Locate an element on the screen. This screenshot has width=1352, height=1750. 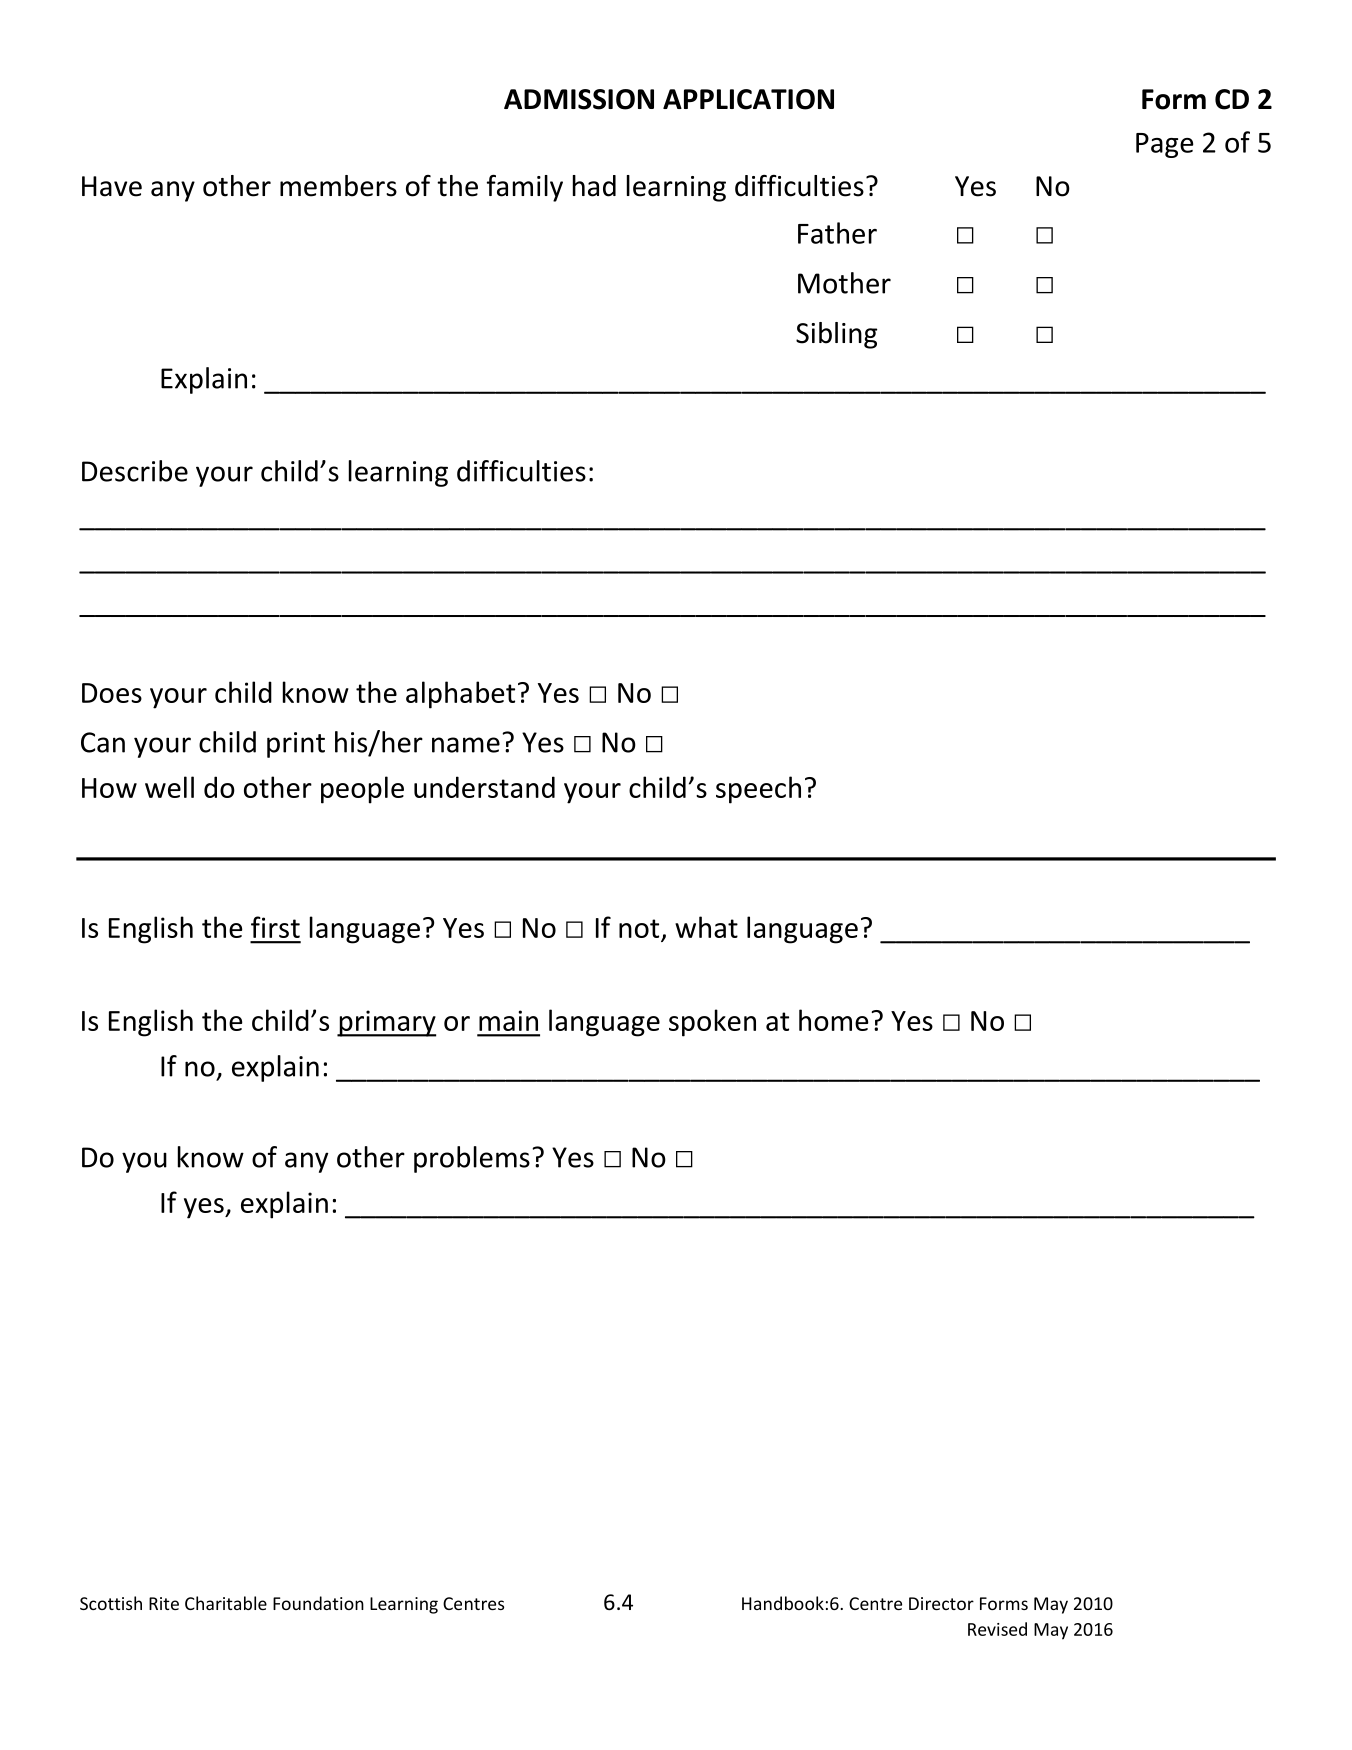
members is located at coordinates (338, 186).
